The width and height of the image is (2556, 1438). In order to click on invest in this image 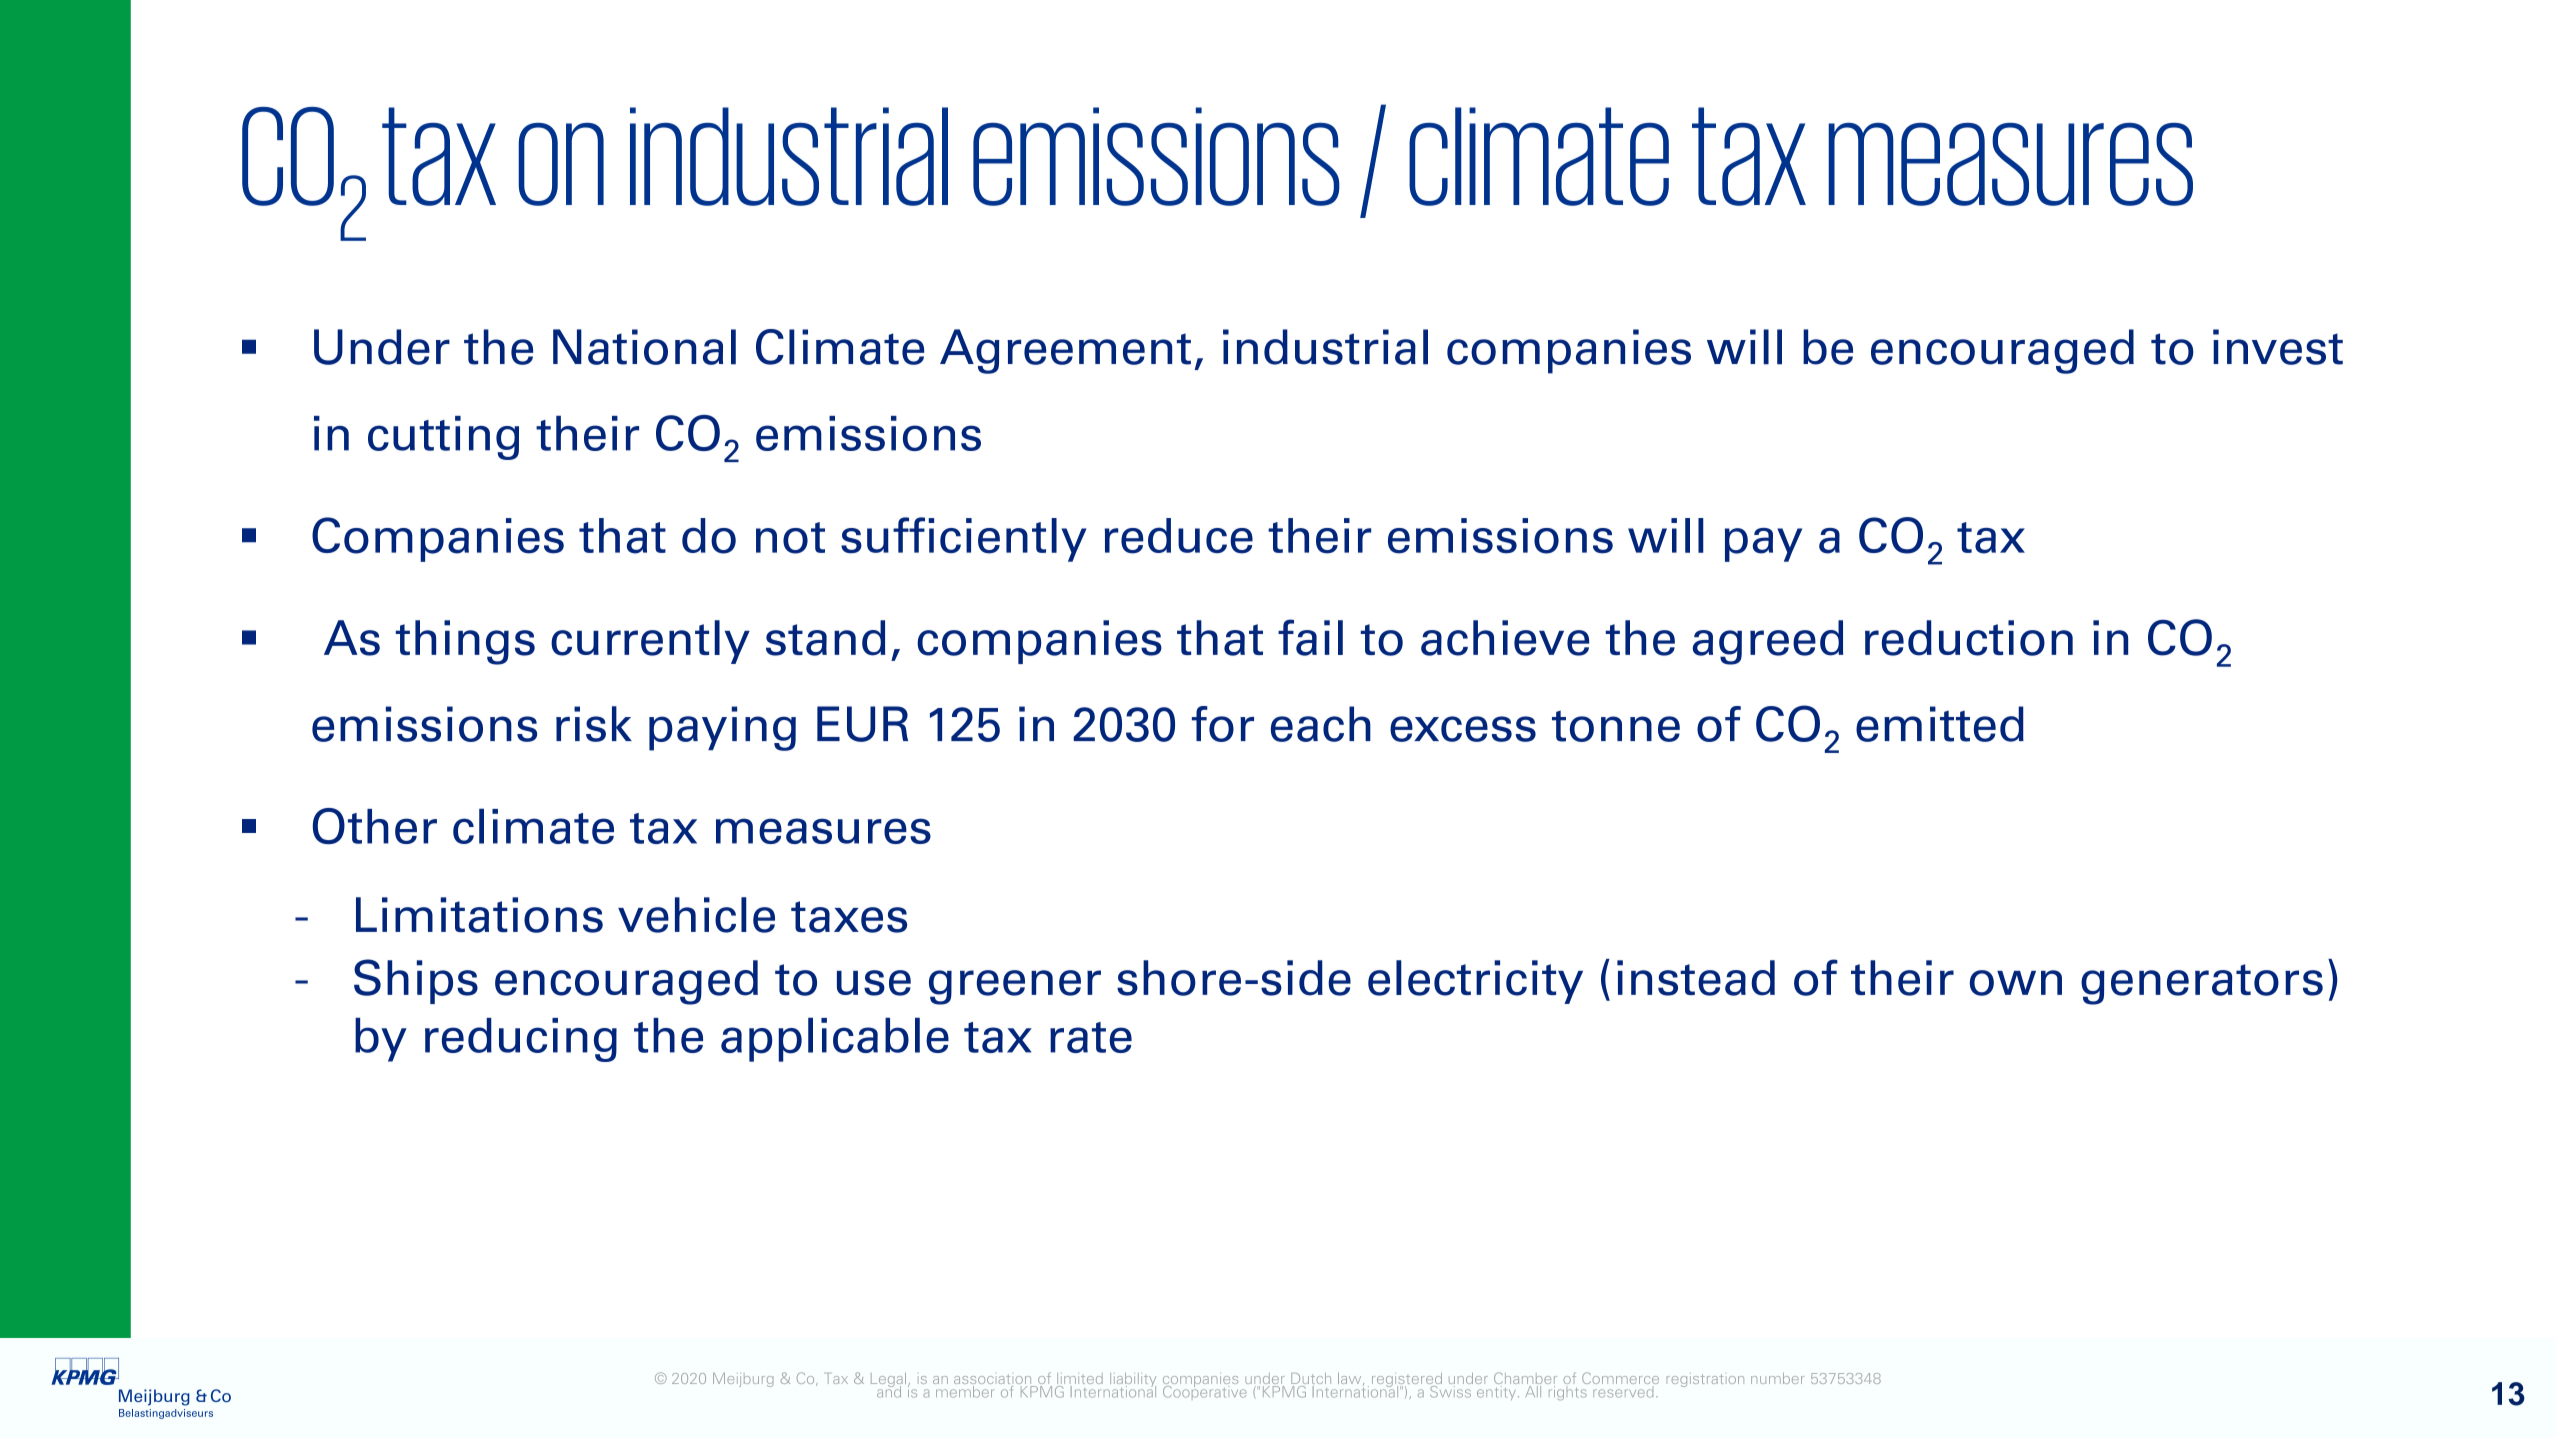, I will do `click(2278, 347)`.
